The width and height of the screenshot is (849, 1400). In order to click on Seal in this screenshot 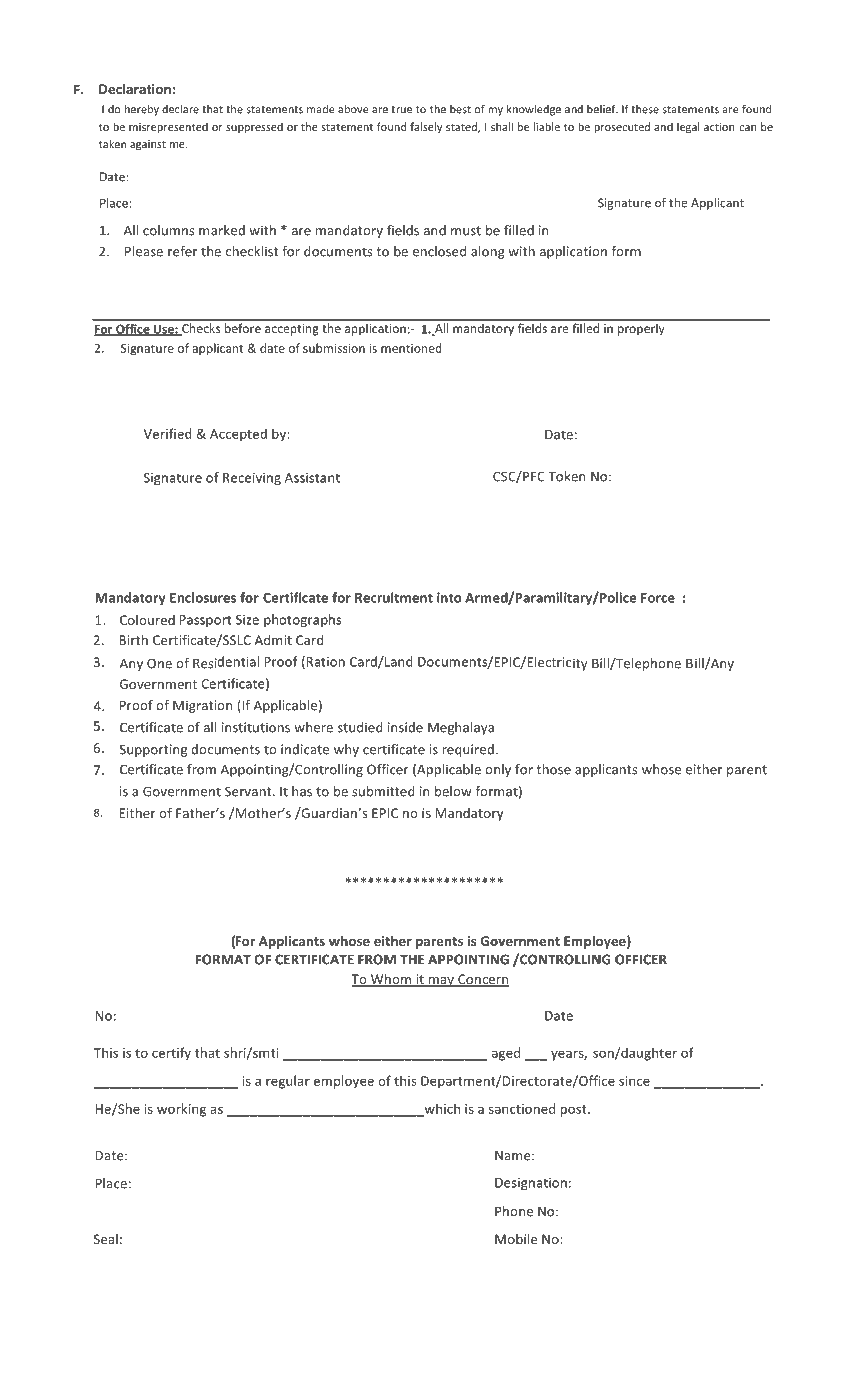, I will do `click(106, 1239)`.
